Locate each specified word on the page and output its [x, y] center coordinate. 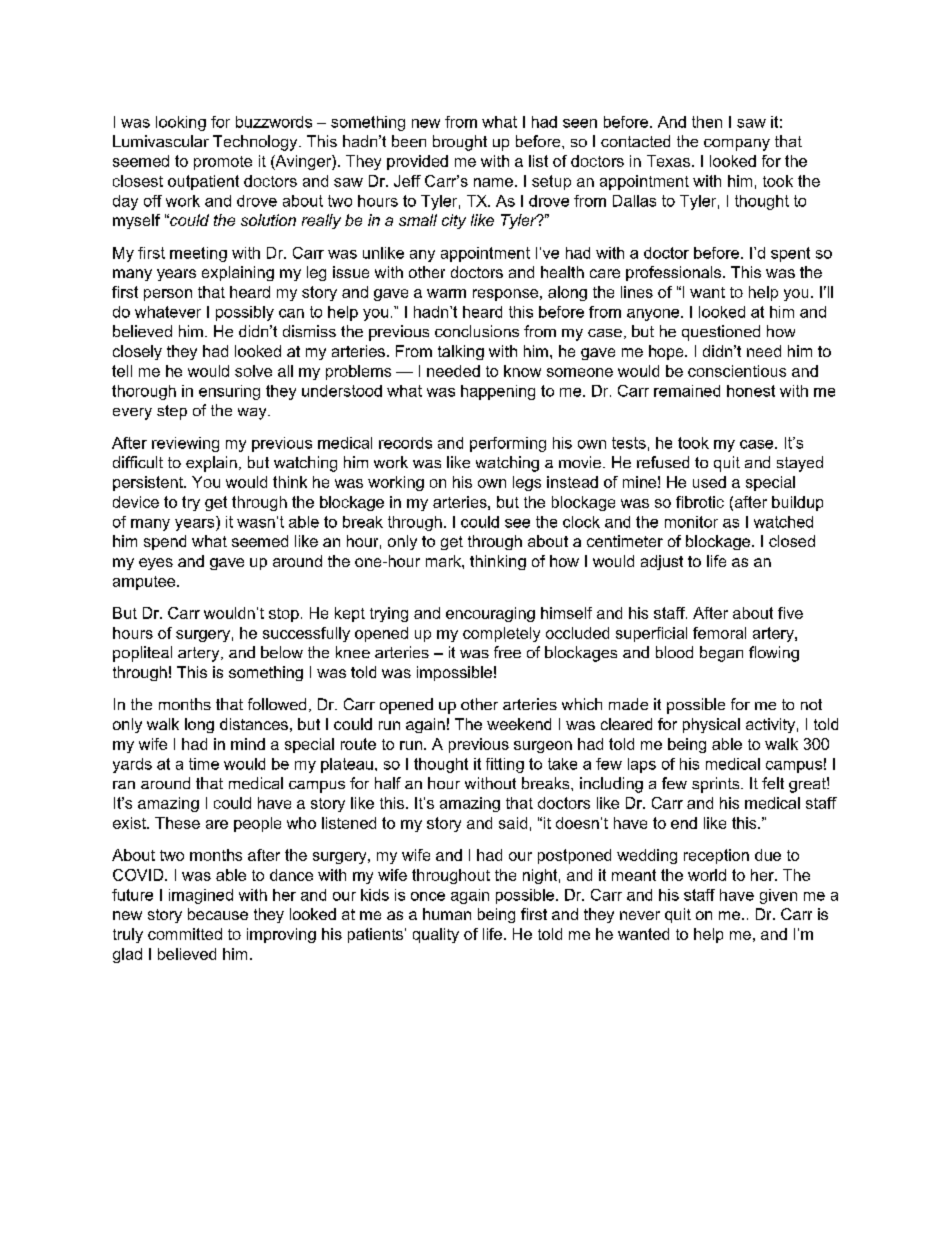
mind [248, 744]
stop [284, 615]
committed [185, 934]
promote [223, 163]
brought [460, 143]
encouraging [490, 614]
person [168, 295]
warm [446, 293]
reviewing [185, 444]
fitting [505, 765]
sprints [717, 785]
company [737, 145]
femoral [719, 633]
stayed [800, 464]
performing [508, 444]
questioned [721, 333]
